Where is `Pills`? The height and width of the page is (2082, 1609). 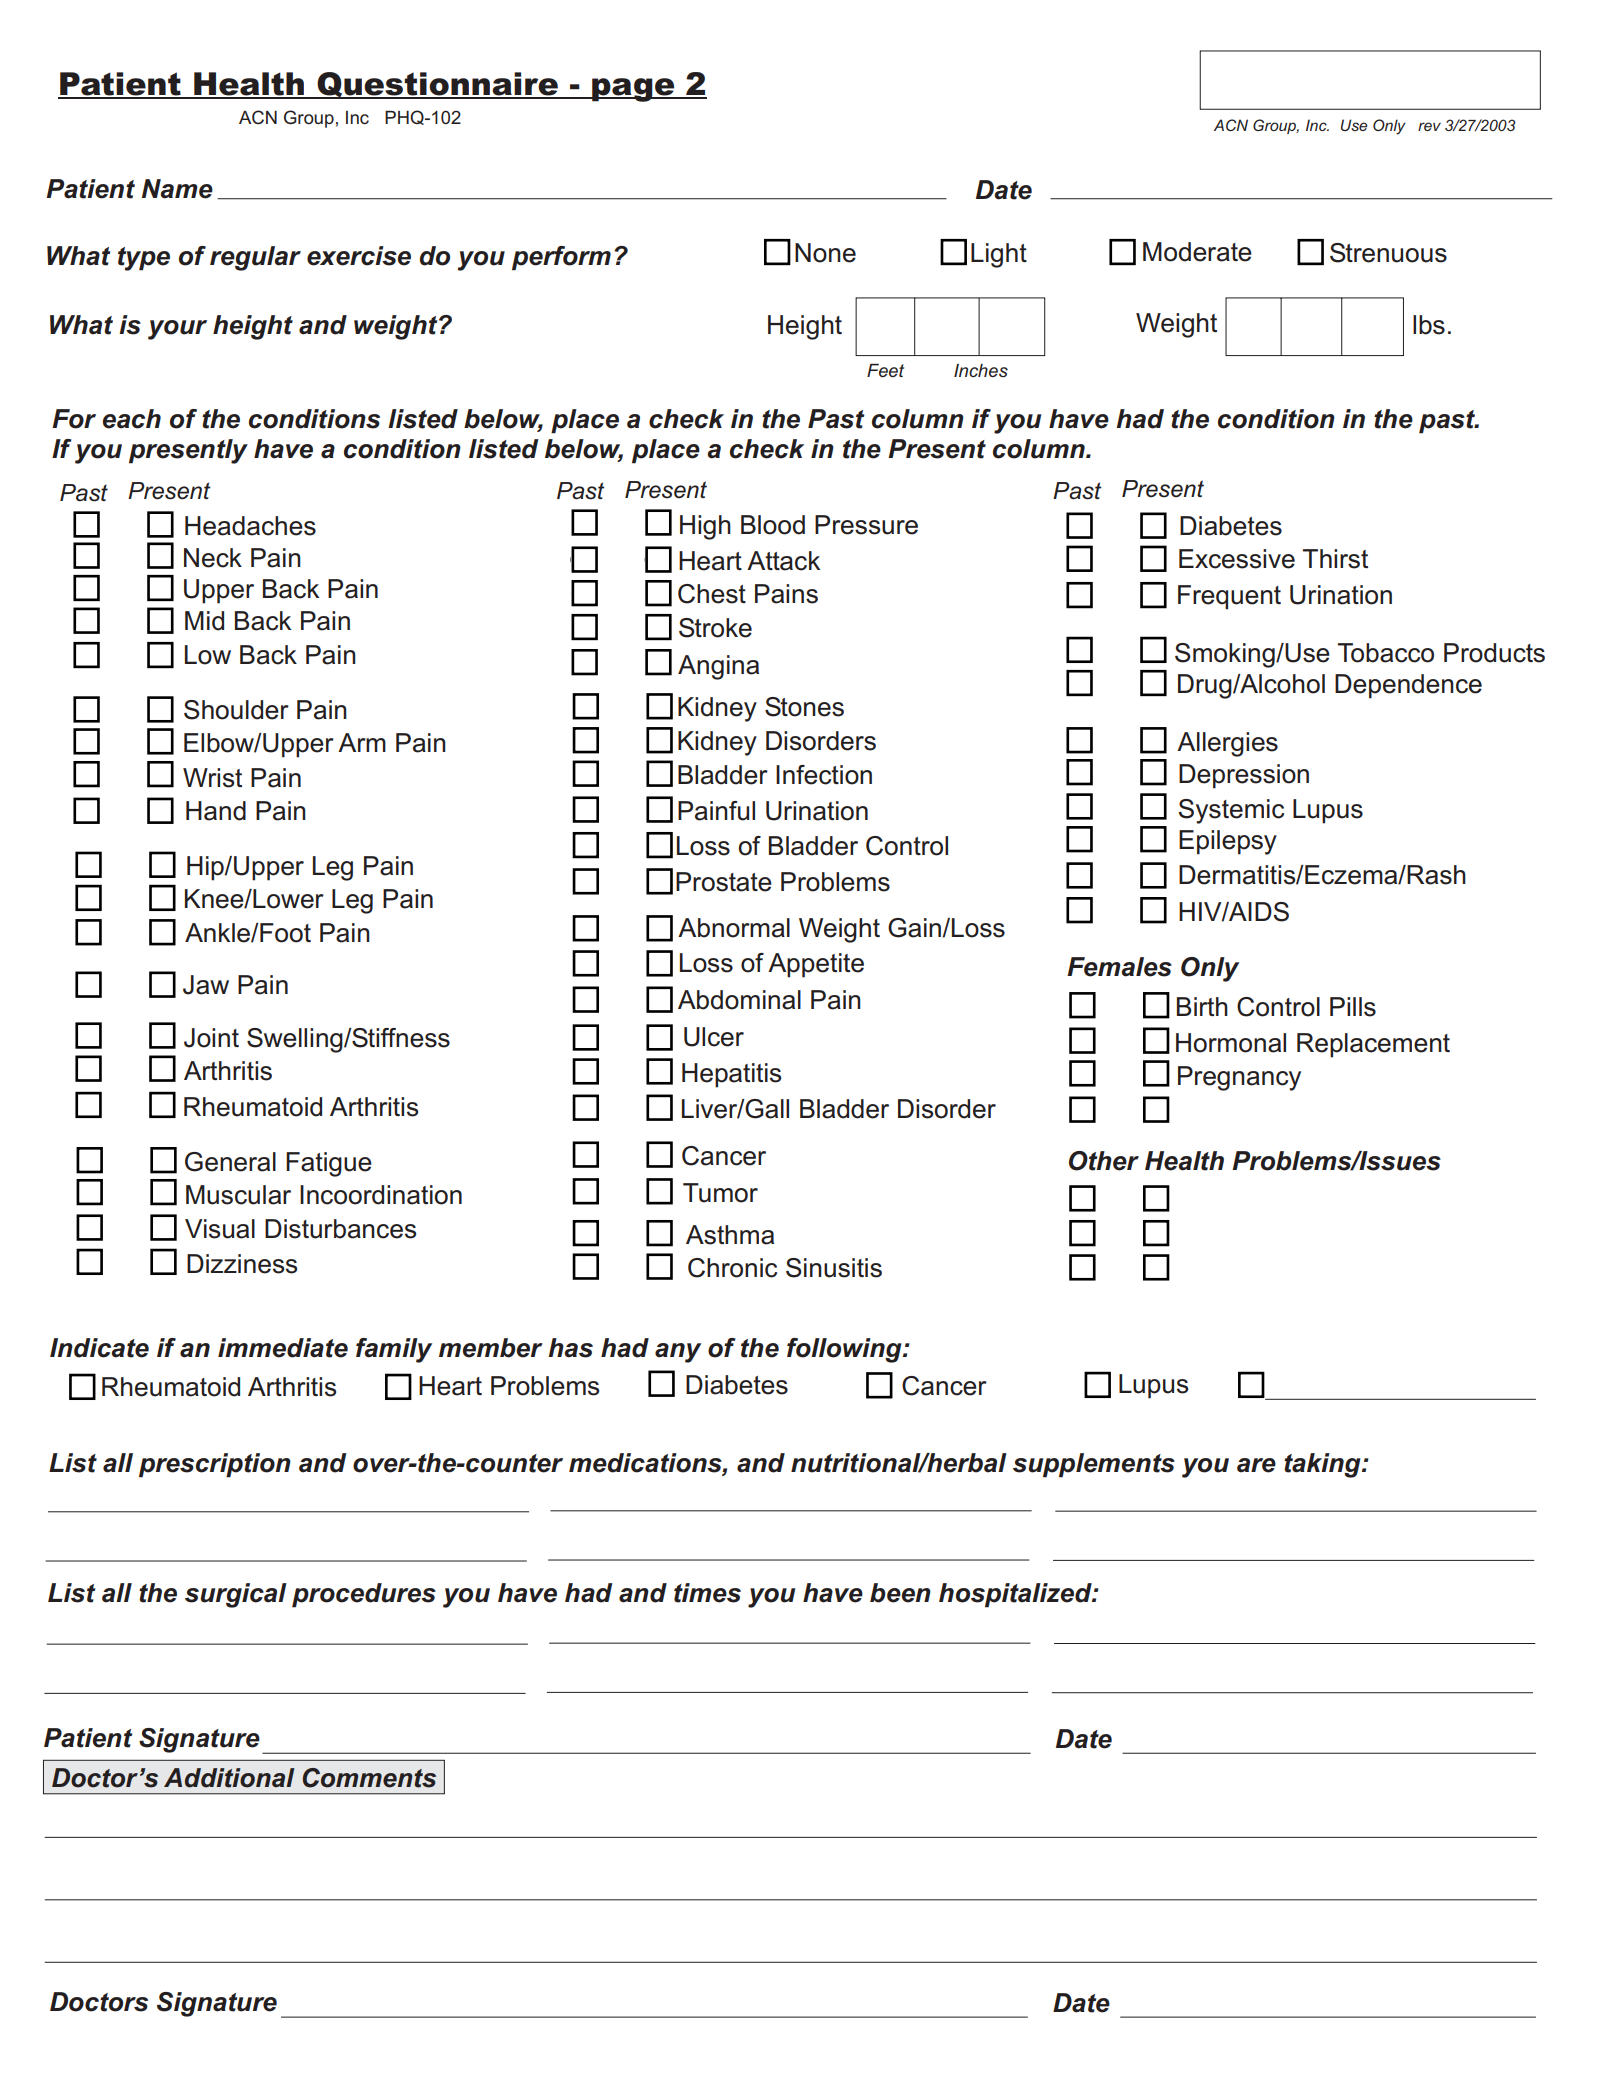 Pills is located at coordinates (1353, 1007).
